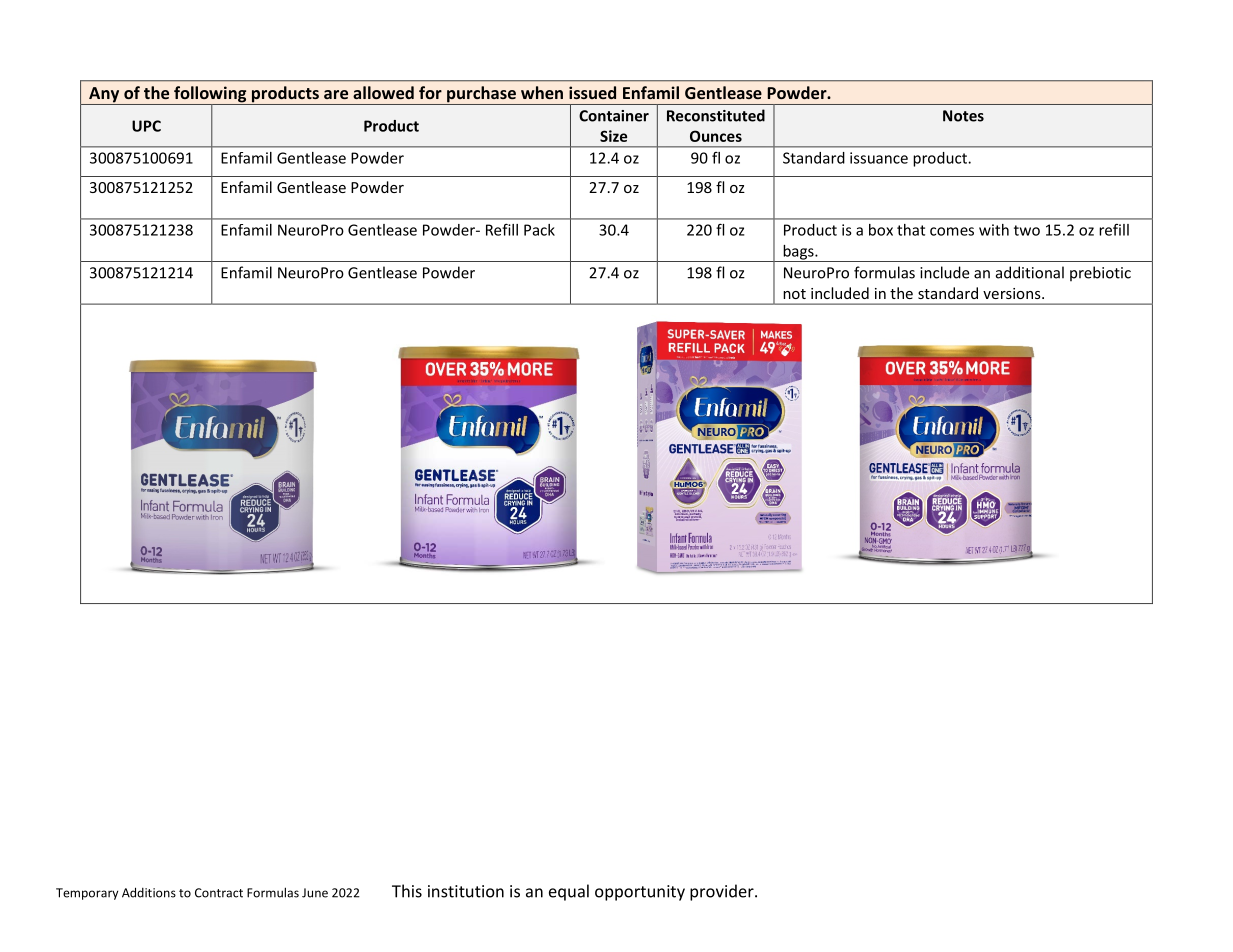 This screenshot has height=952, width=1233. I want to click on Notes, so click(963, 116).
